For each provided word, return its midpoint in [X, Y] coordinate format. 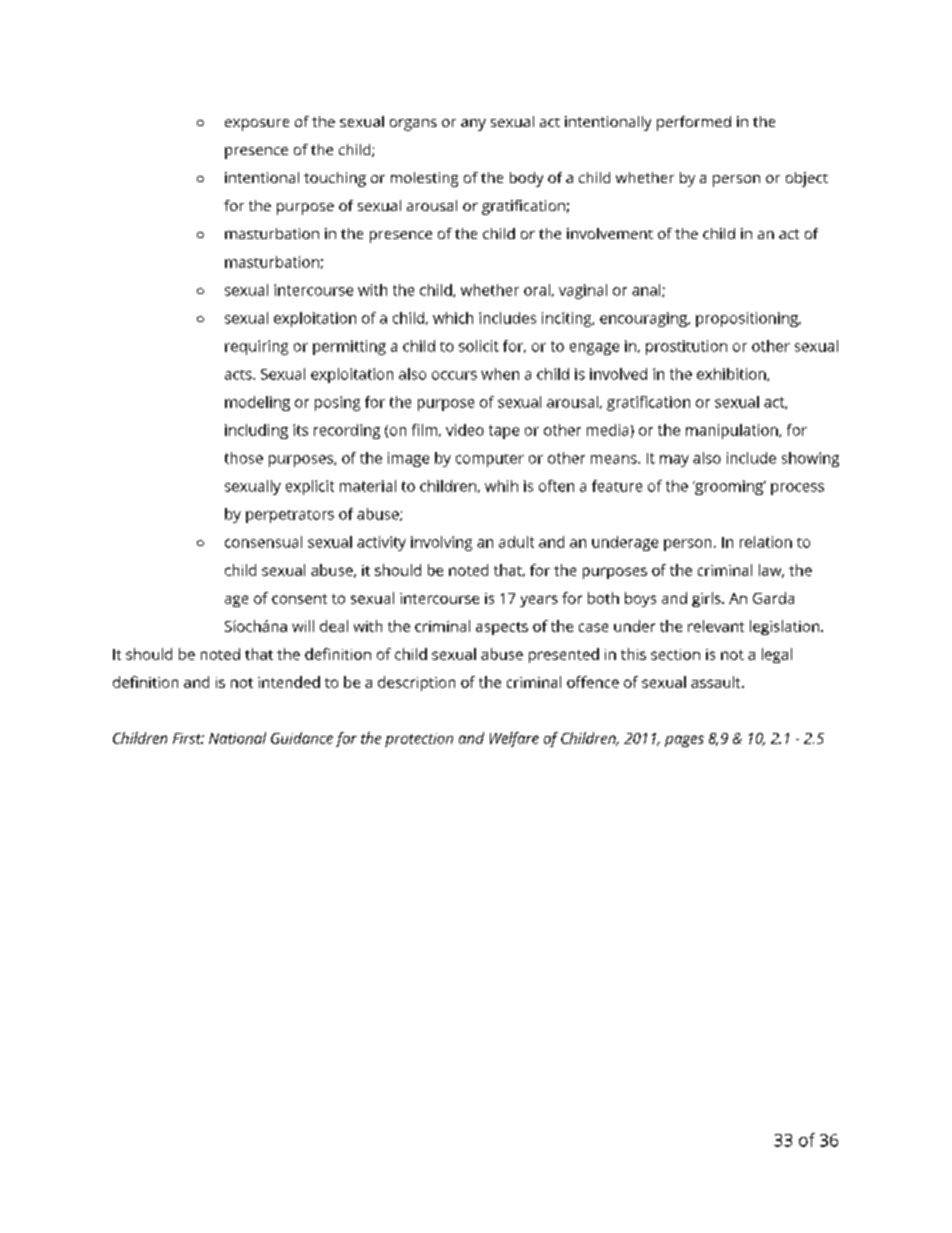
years [539, 601]
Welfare [514, 739]
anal [646, 290]
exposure [257, 125]
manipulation [732, 431]
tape [504, 432]
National [237, 738]
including [256, 431]
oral [537, 290]
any [473, 125]
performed [694, 123]
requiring [256, 347]
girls [707, 599]
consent [299, 599]
